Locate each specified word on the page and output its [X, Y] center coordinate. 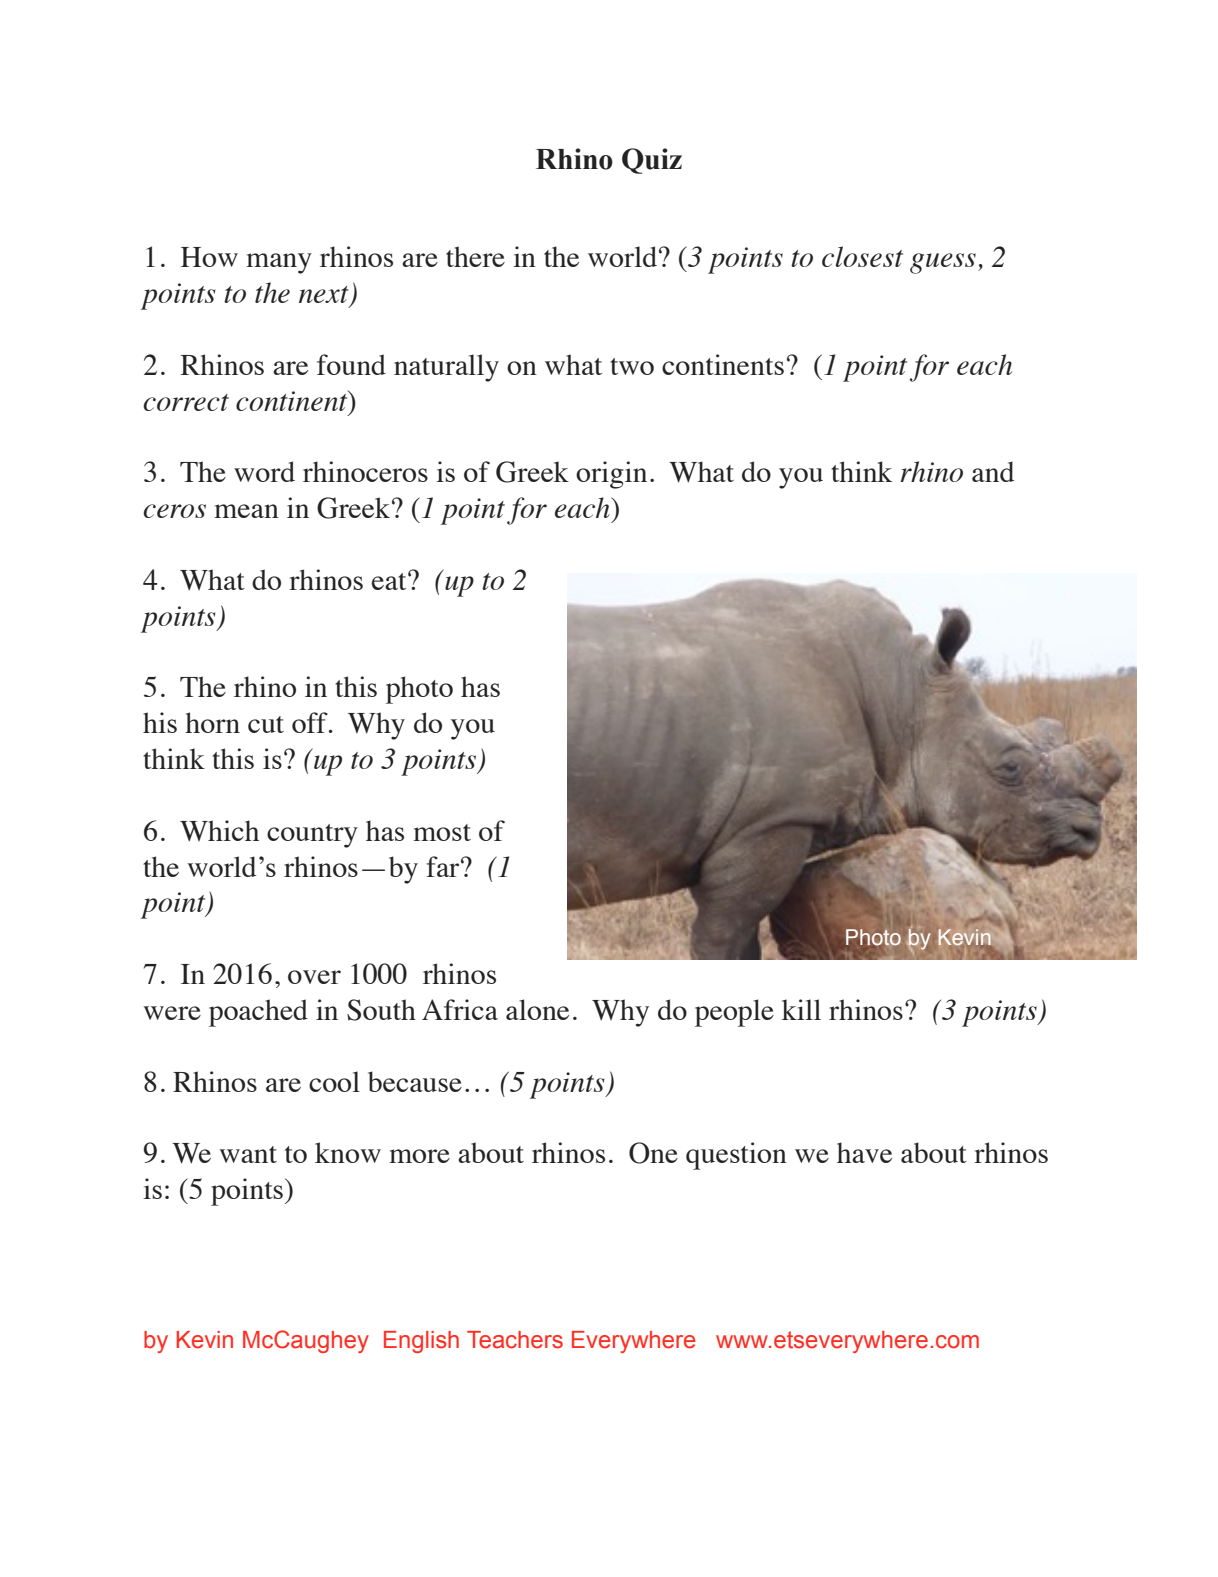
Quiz [652, 161]
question [736, 1156]
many [279, 263]
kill [801, 1009]
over [314, 977]
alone [537, 1009]
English [421, 1342]
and [993, 471]
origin [611, 475]
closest [862, 256]
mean [246, 511]
